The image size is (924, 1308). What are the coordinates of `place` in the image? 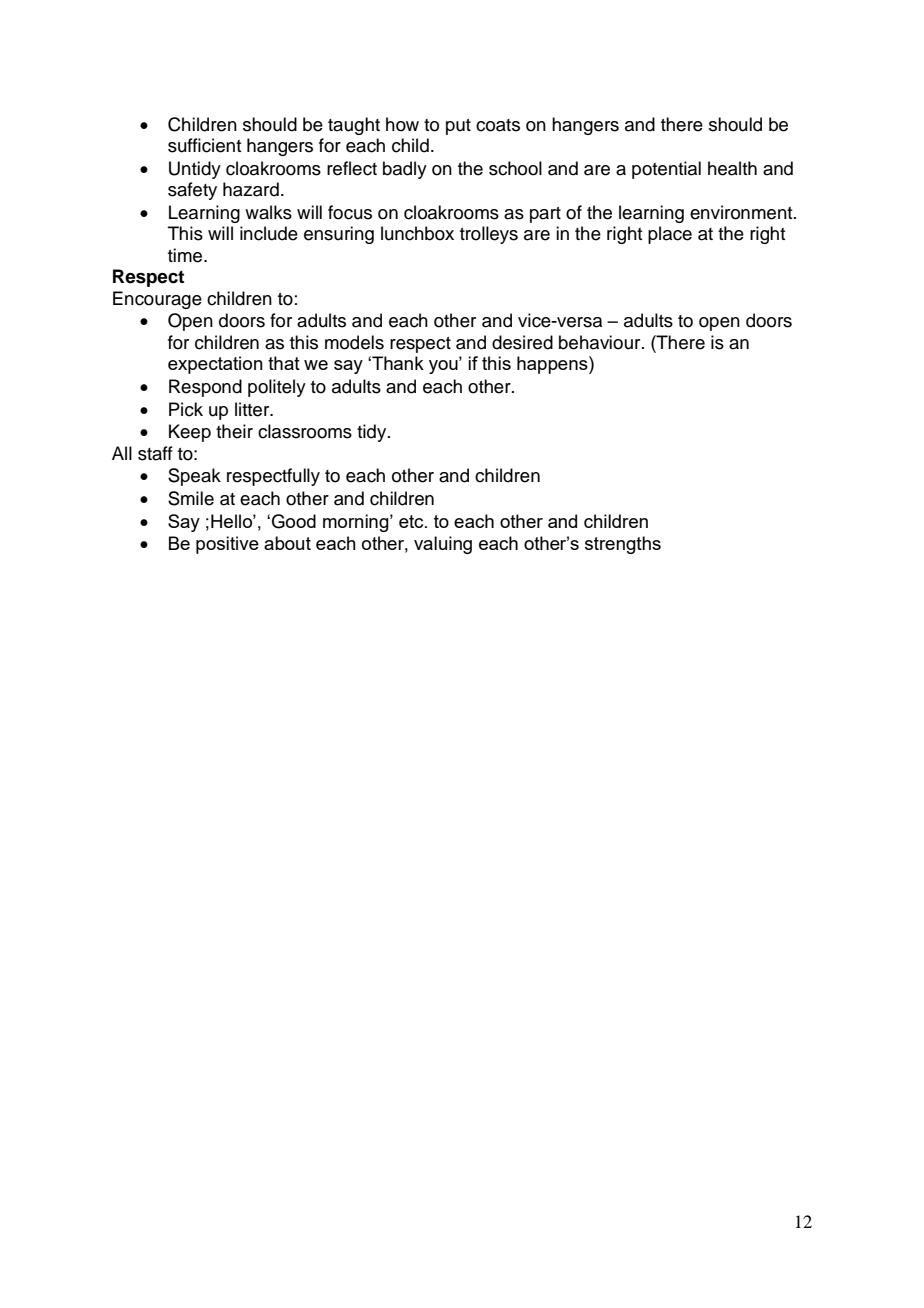 It's located at (670, 235).
